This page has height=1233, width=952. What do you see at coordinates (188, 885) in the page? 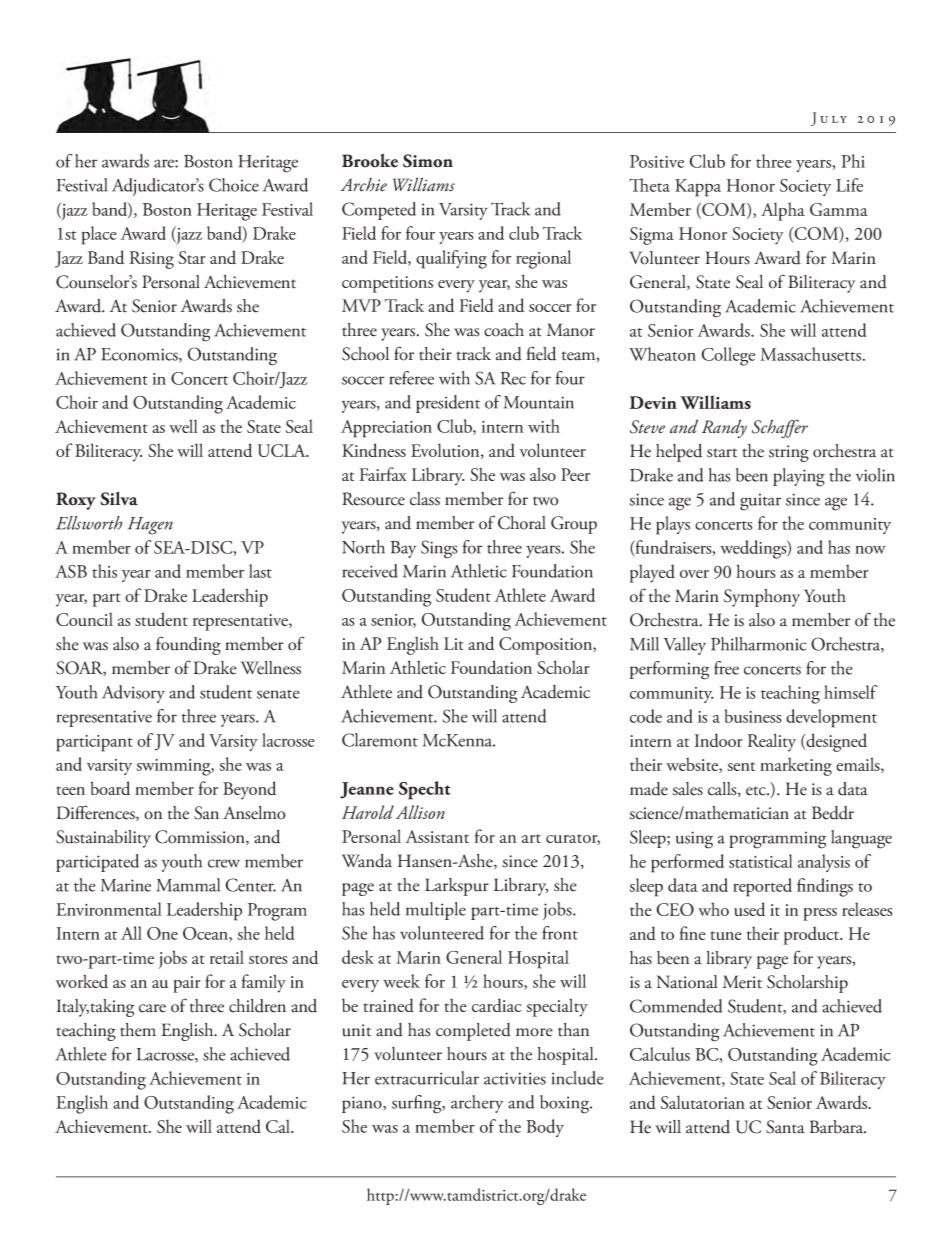
I see `Mammal` at bounding box center [188, 885].
